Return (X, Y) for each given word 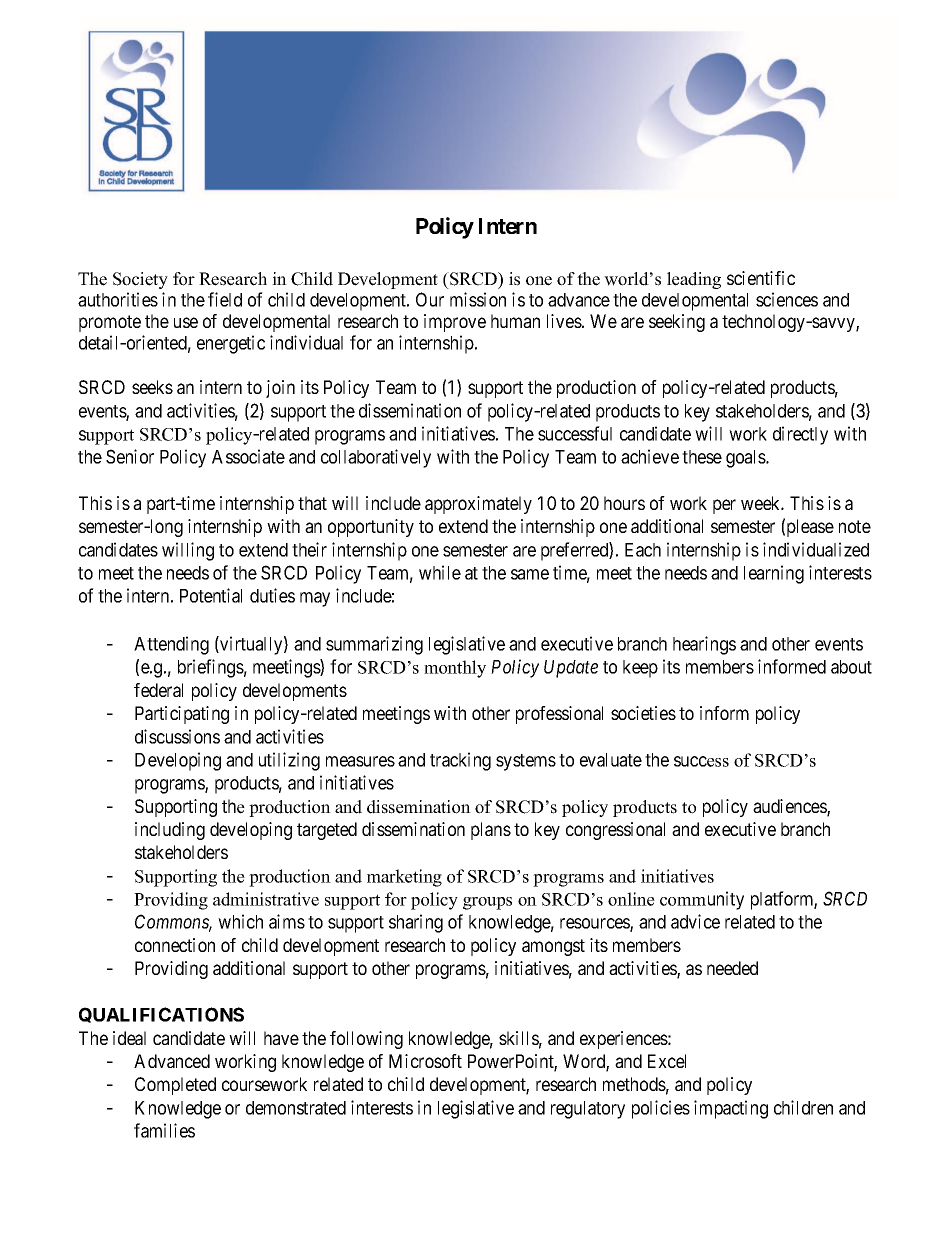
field (225, 299)
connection (175, 945)
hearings (704, 645)
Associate (248, 456)
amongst (553, 947)
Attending (171, 645)
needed (732, 968)
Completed (175, 1086)
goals (746, 459)
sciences (787, 299)
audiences (790, 807)
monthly (455, 669)
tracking (460, 761)
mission (478, 299)
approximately (478, 505)
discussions (177, 736)
